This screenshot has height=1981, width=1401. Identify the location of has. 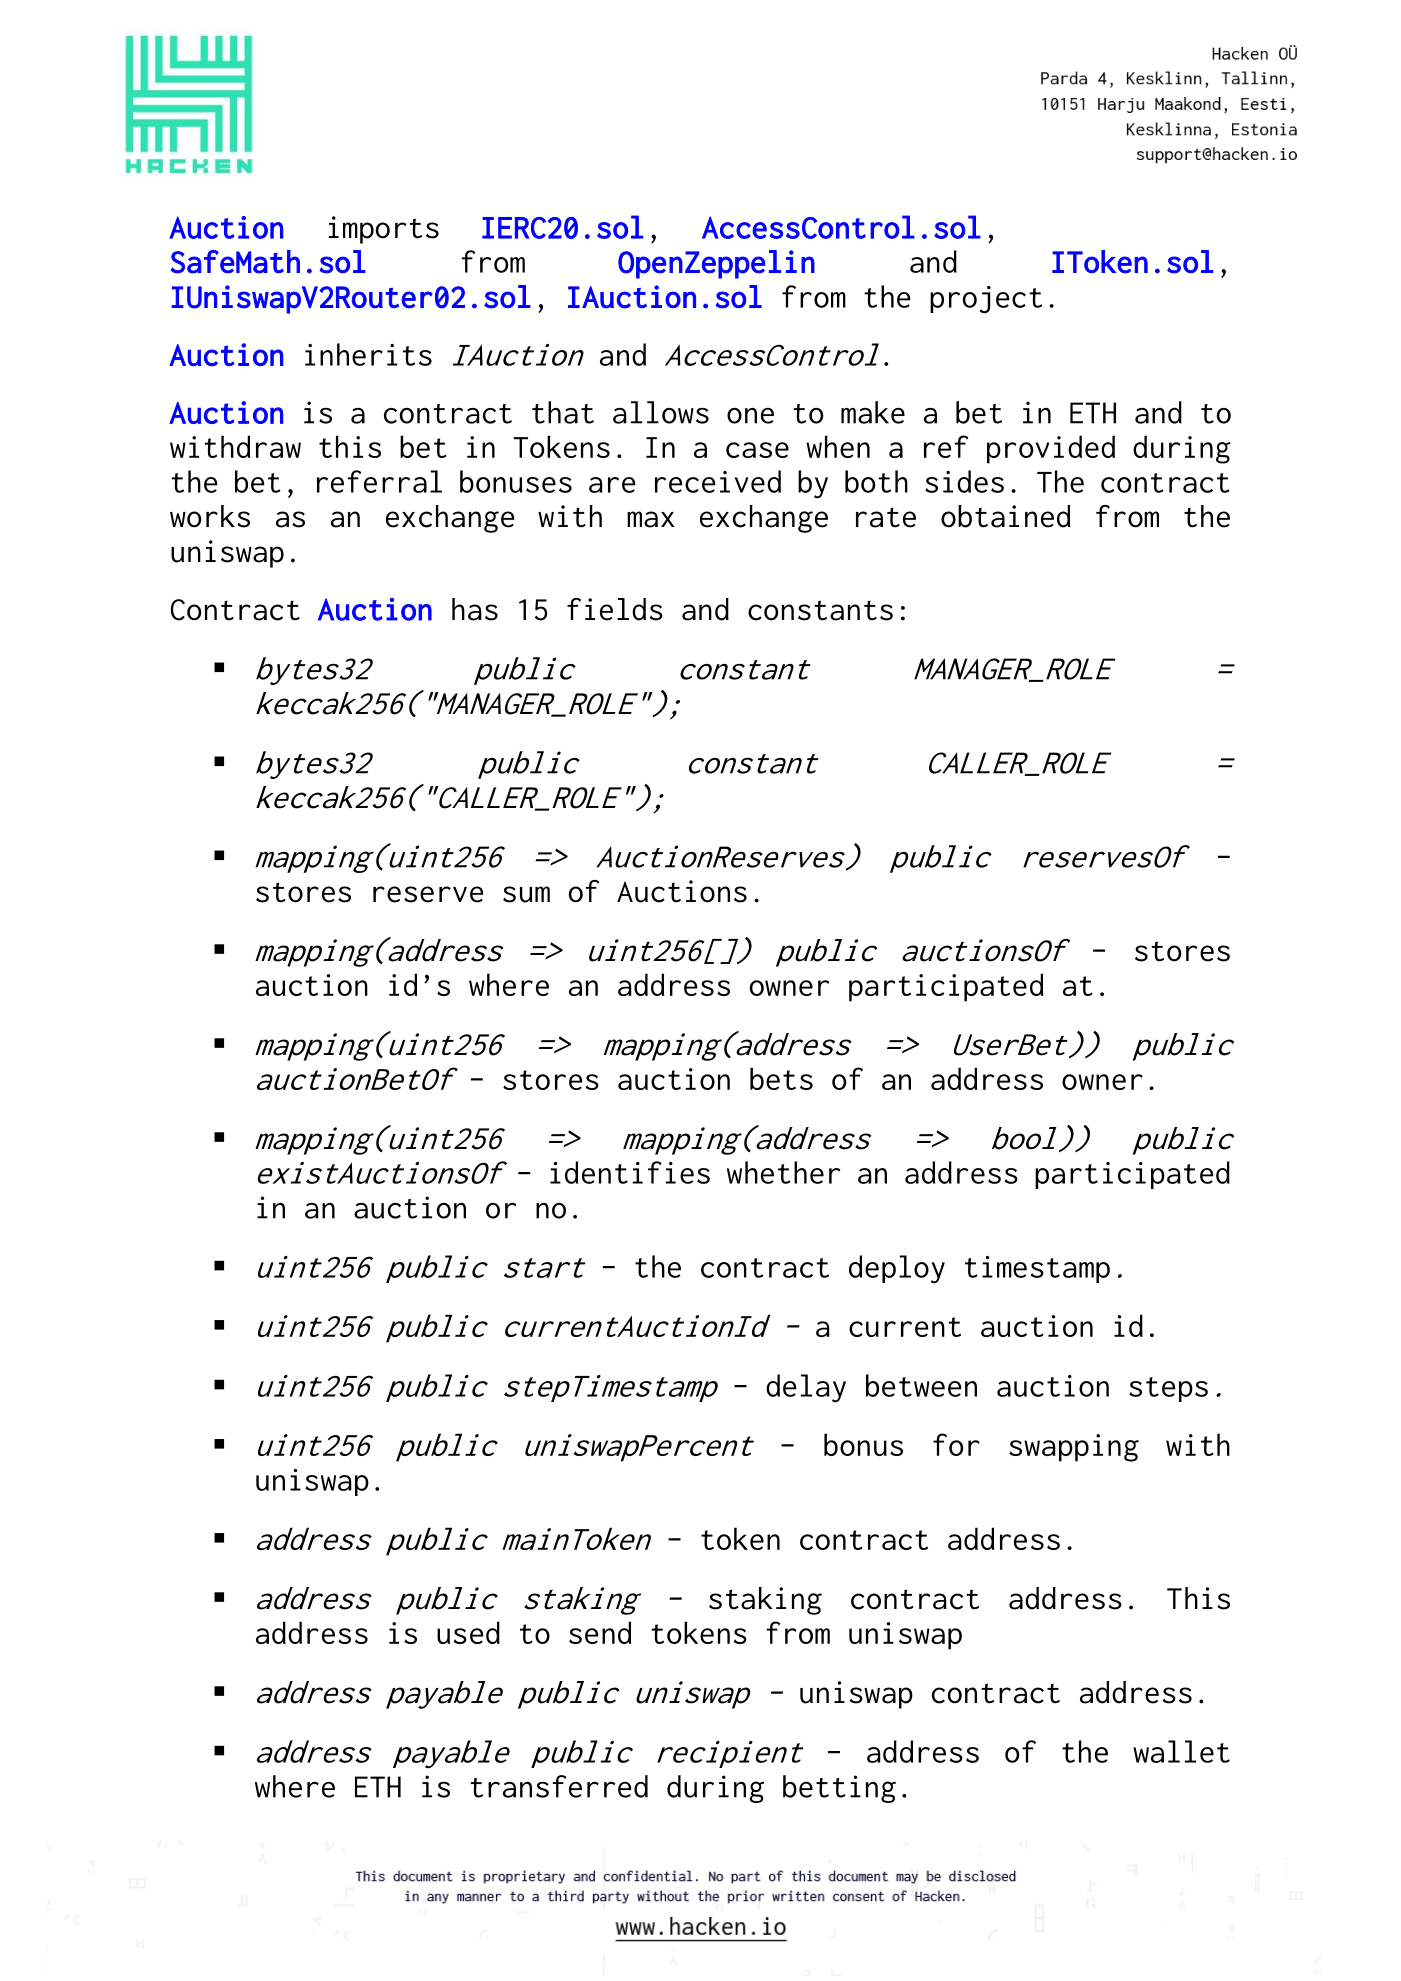
(475, 609).
